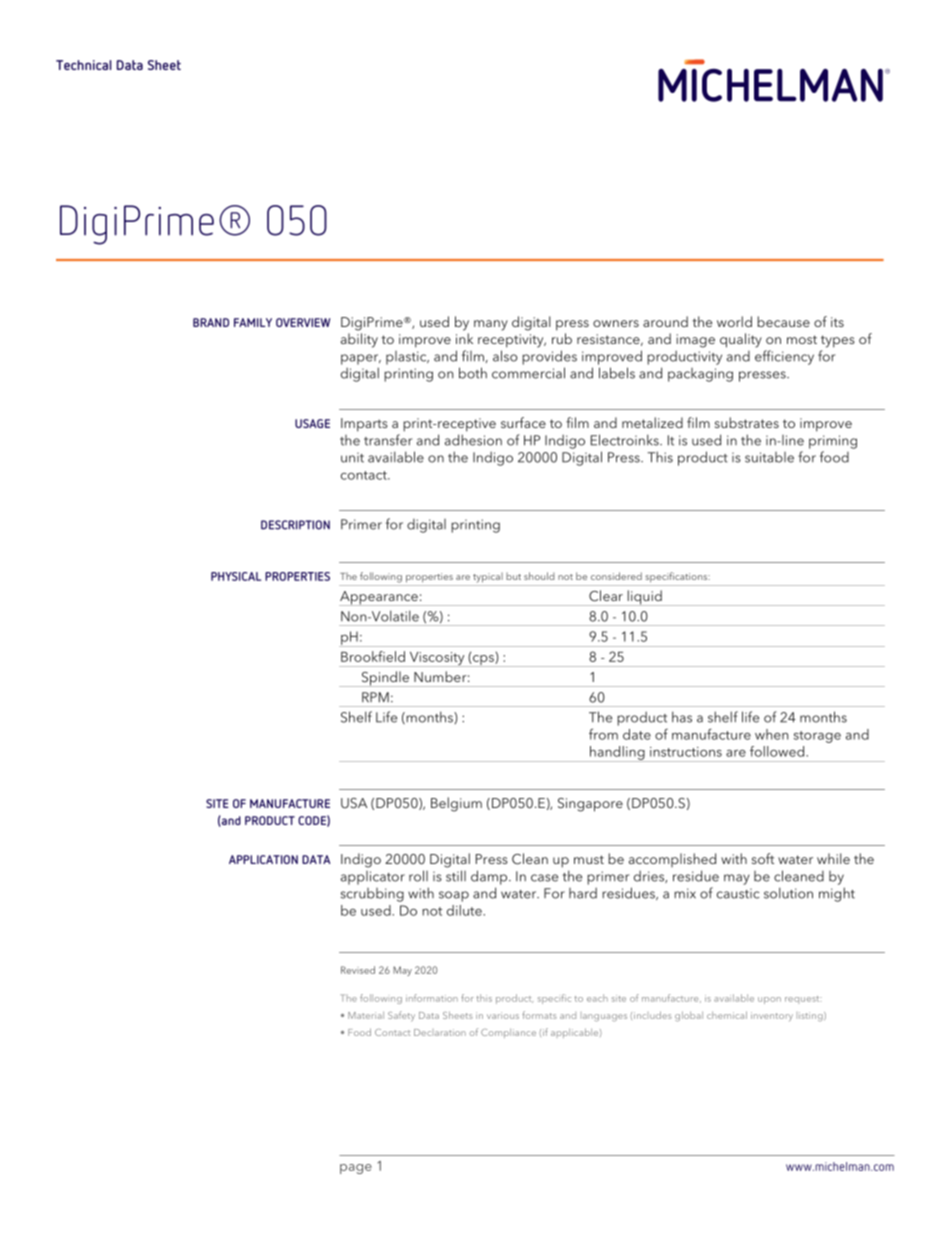  What do you see at coordinates (312, 423) in the screenshot?
I see `USAGE` at bounding box center [312, 423].
